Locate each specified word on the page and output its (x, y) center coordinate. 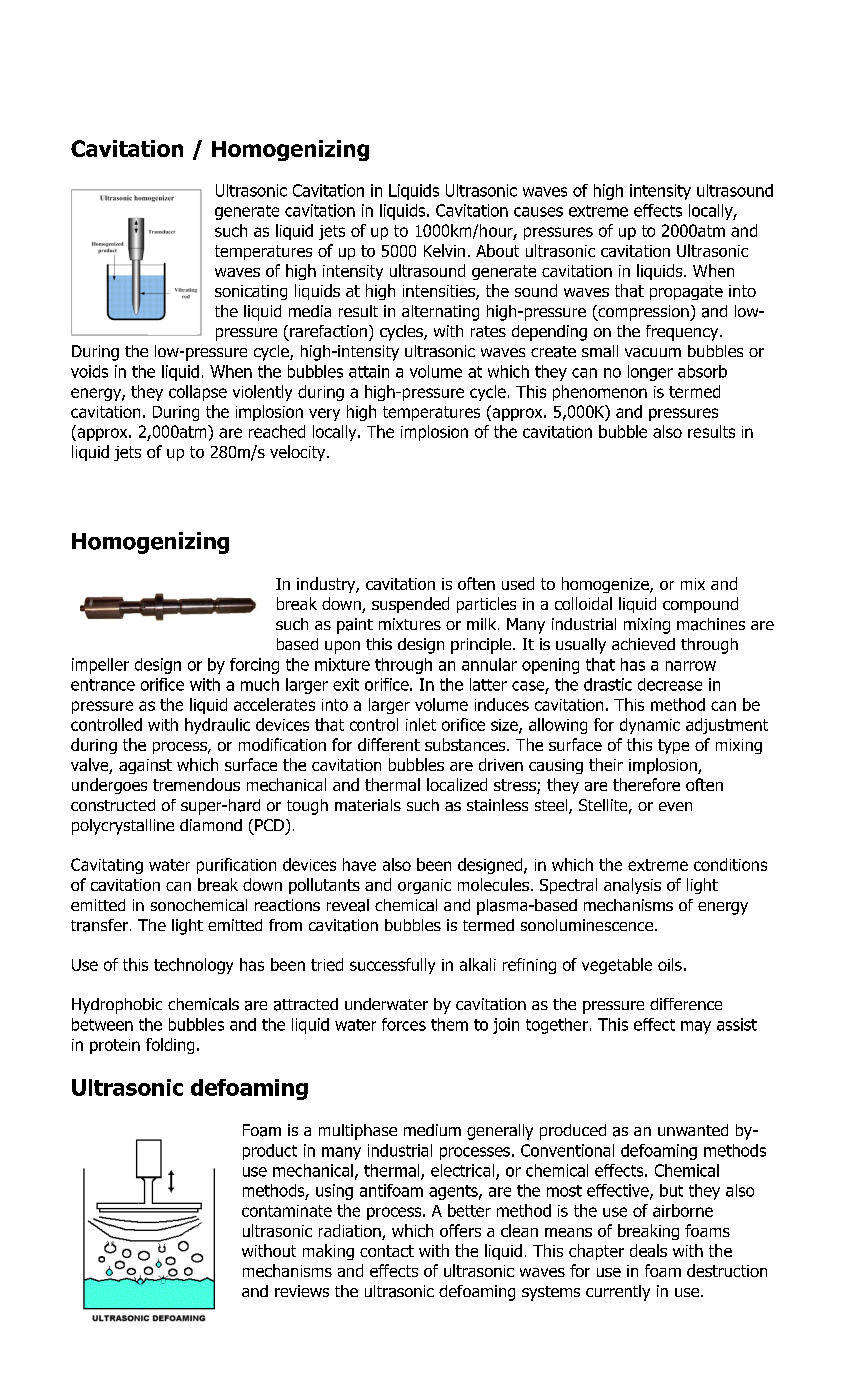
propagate (686, 292)
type (673, 746)
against (145, 766)
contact (387, 1251)
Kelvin (444, 250)
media (310, 311)
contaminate (287, 1211)
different (389, 744)
